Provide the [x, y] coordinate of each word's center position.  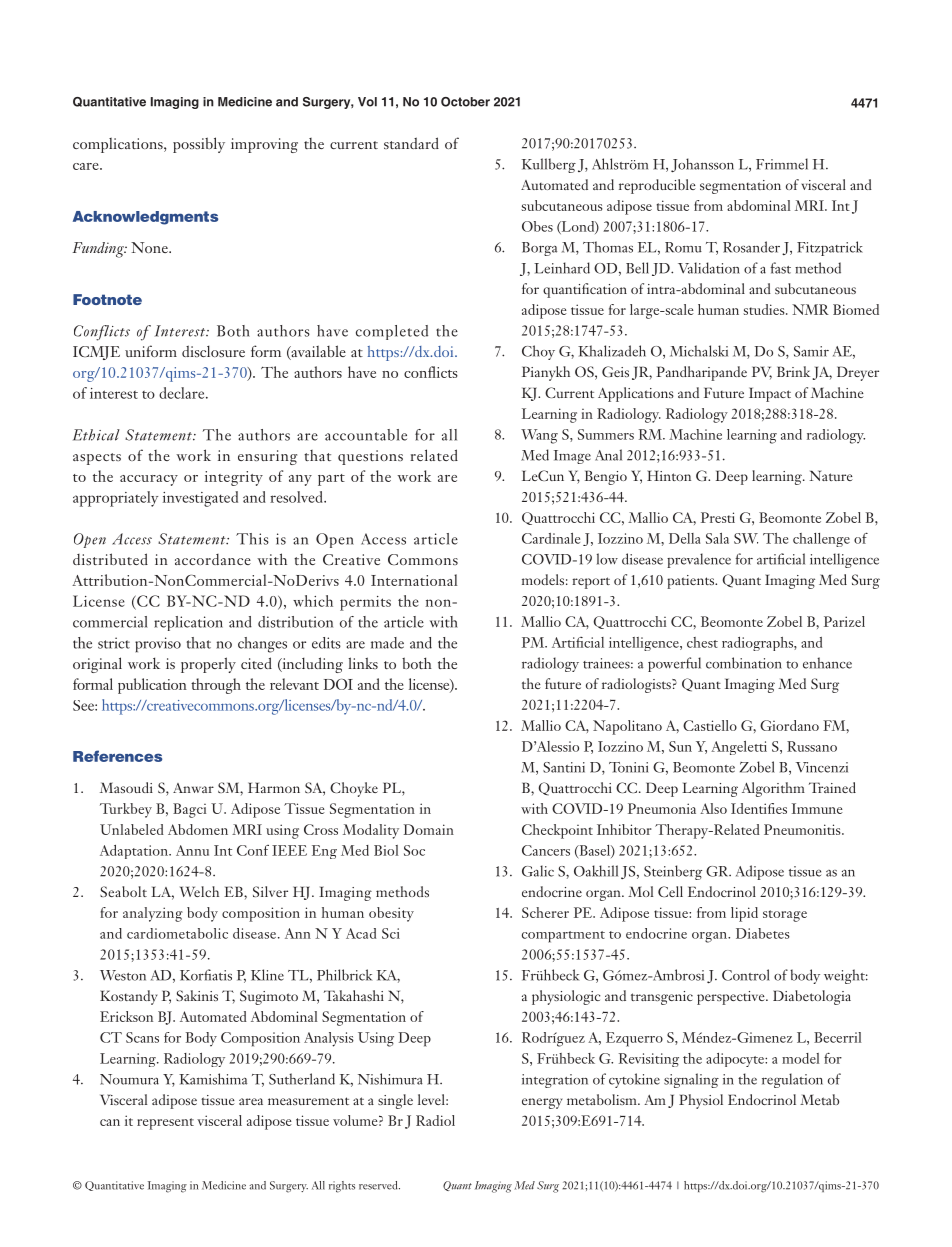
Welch [199, 891]
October [465, 102]
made [387, 643]
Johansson [702, 165]
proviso [158, 644]
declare [183, 393]
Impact [770, 394]
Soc [414, 850]
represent [165, 1124]
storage [785, 916]
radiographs [758, 644]
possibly [199, 145]
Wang [539, 436]
